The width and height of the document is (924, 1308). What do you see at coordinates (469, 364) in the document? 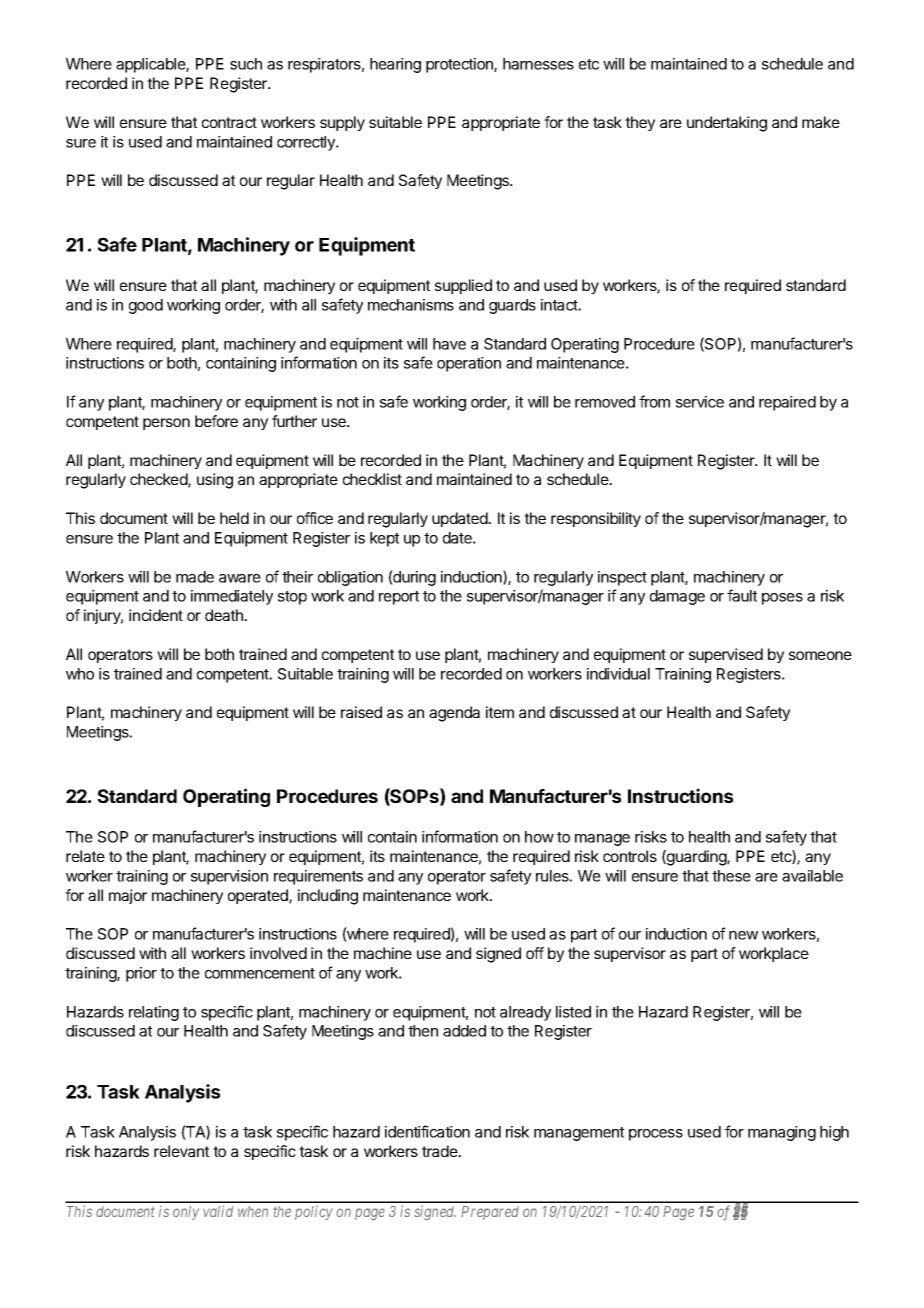
I see `operation` at bounding box center [469, 364].
